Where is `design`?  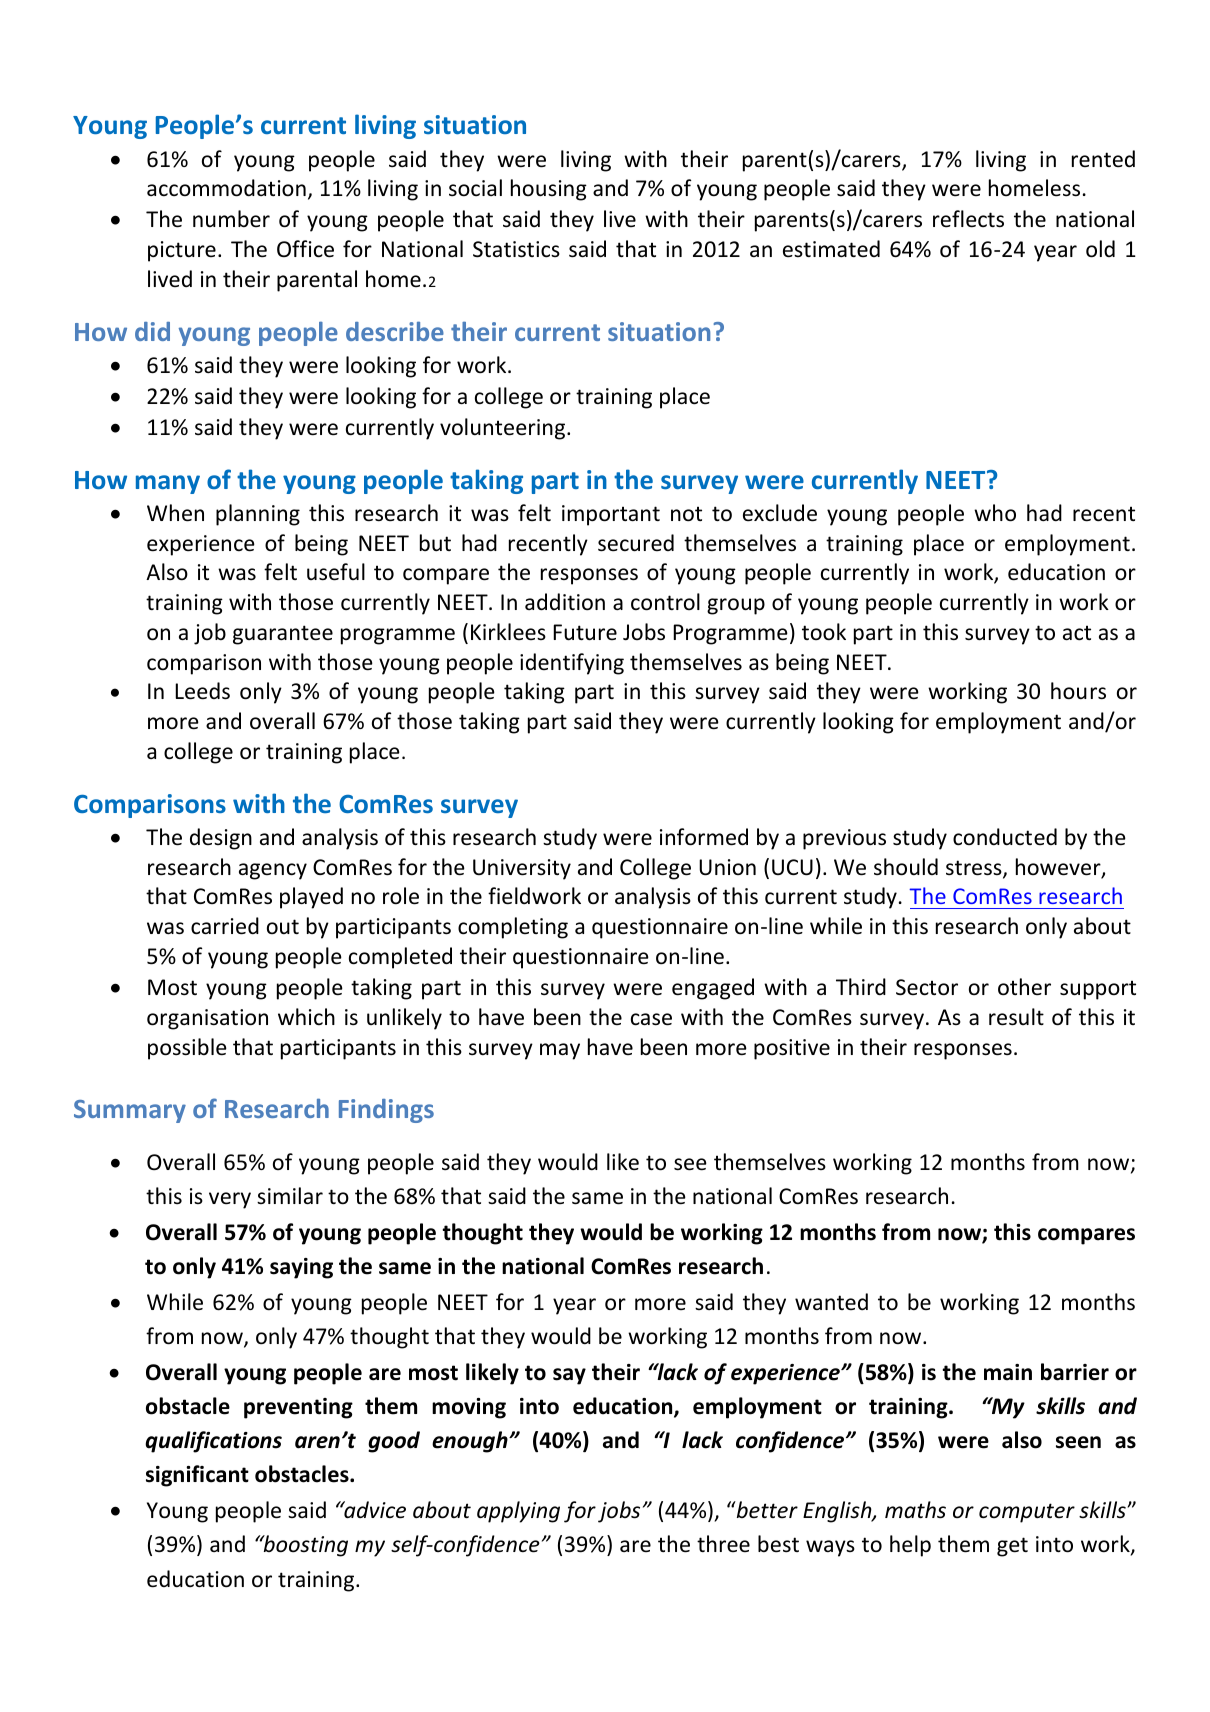 design is located at coordinates (221, 839).
